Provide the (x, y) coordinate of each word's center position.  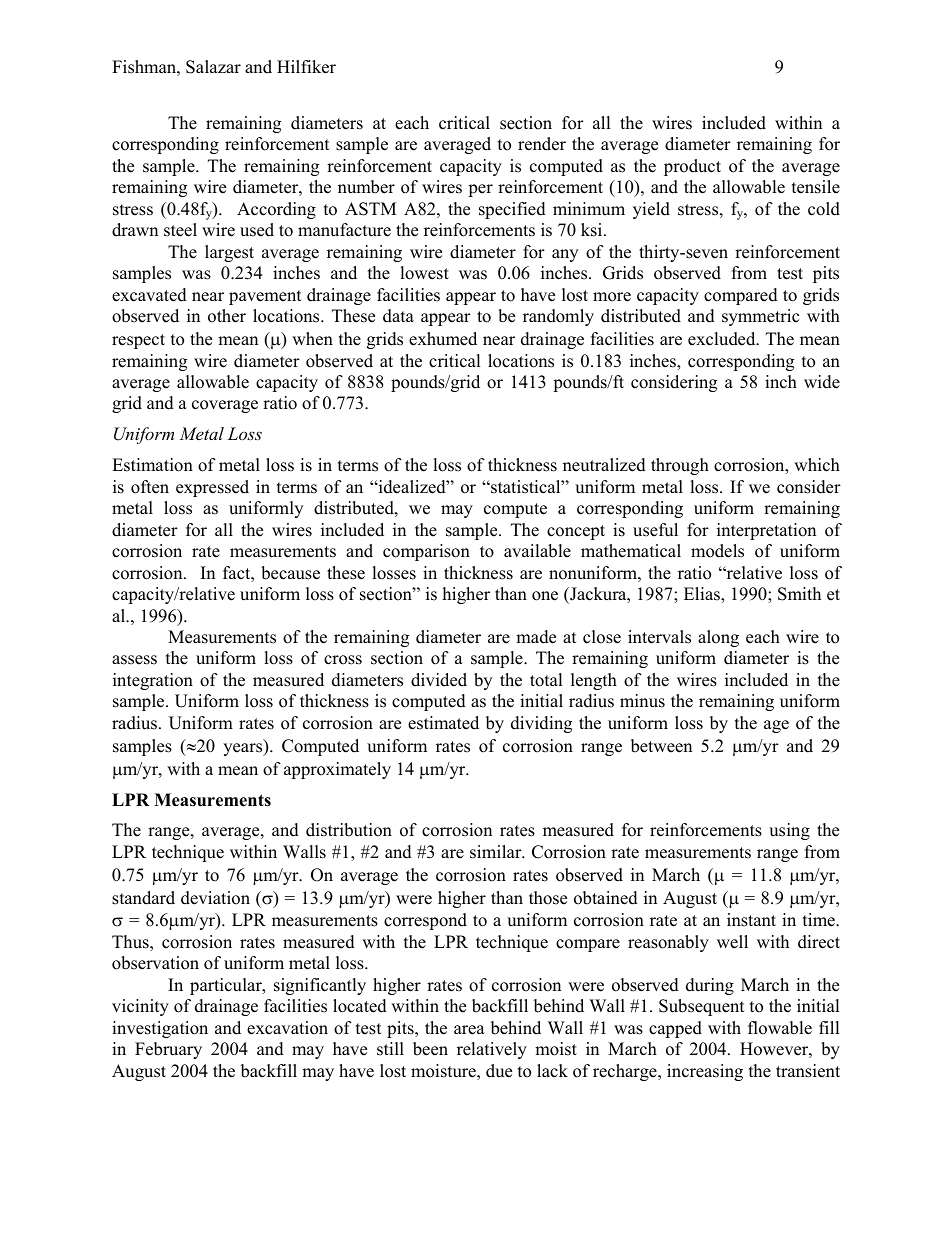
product (692, 167)
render (542, 144)
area (469, 1030)
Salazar (213, 67)
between (661, 746)
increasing (705, 1072)
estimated (443, 723)
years (244, 749)
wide (822, 382)
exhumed (443, 339)
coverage (225, 406)
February (168, 1050)
